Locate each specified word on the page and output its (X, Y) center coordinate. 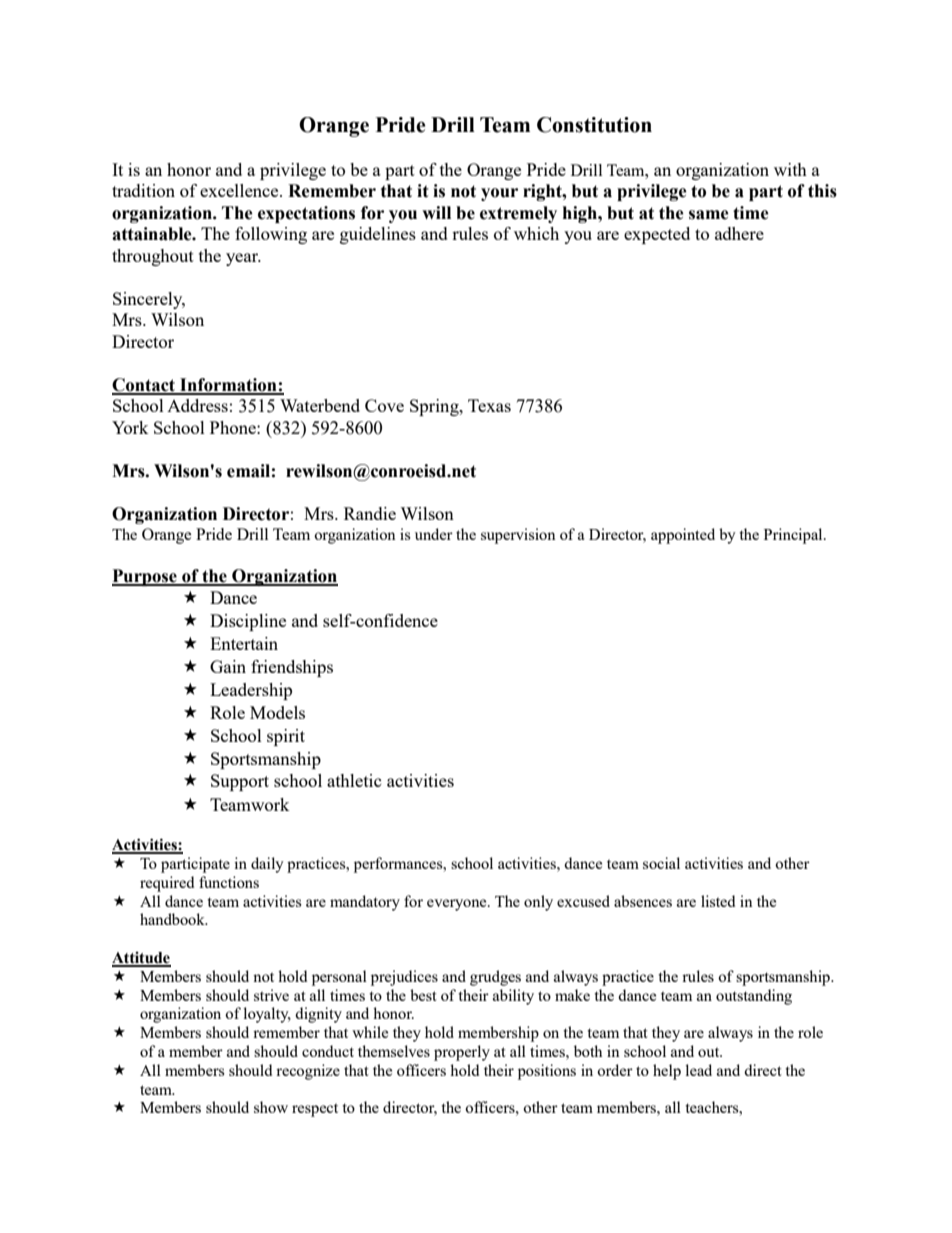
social (661, 863)
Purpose (145, 577)
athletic (354, 780)
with (790, 169)
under (434, 534)
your (499, 194)
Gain (228, 666)
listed (718, 901)
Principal (794, 536)
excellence (240, 190)
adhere (739, 233)
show (271, 1107)
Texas (489, 405)
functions (229, 882)
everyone (458, 905)
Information (228, 386)
